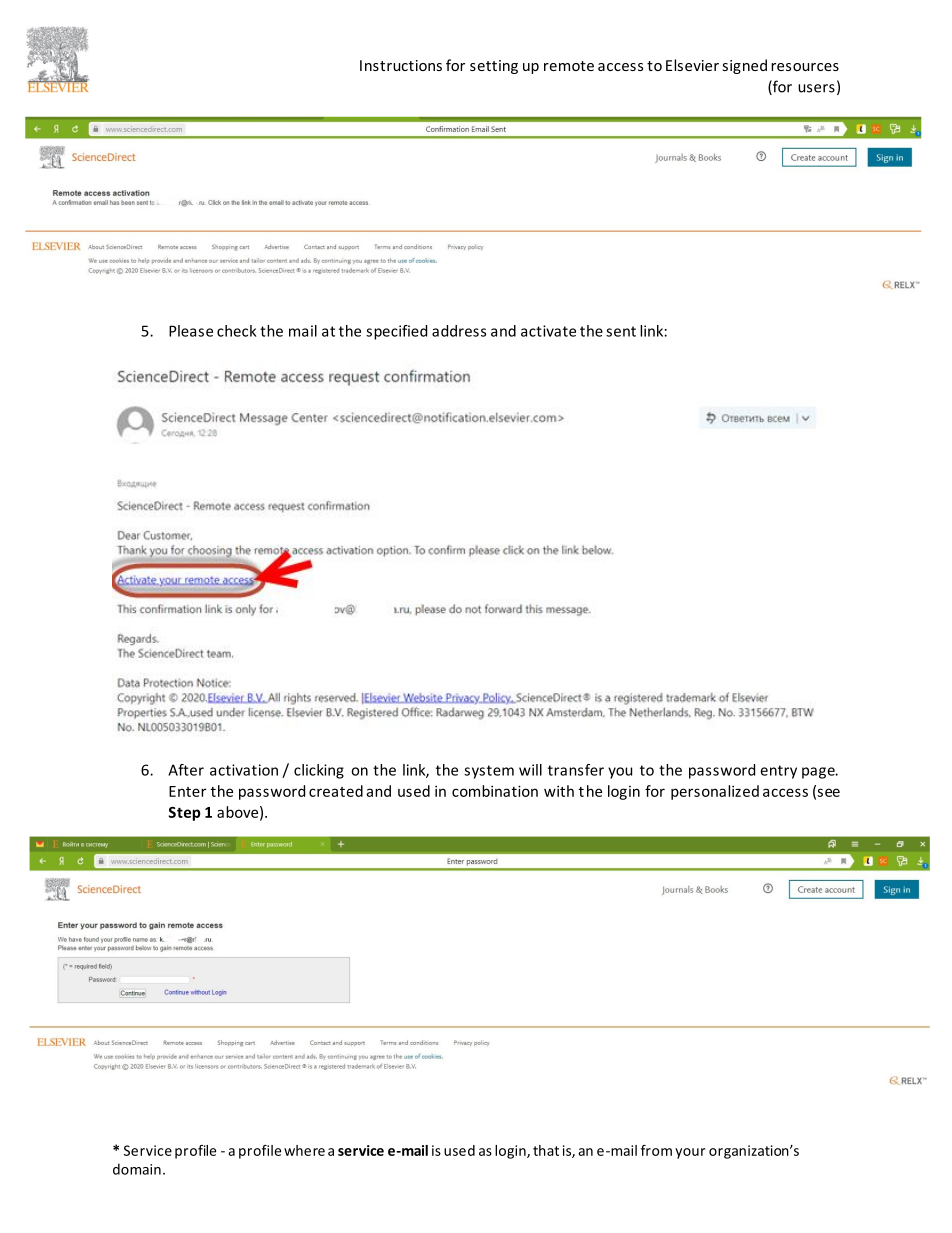  I want to click on check, so click(236, 331).
